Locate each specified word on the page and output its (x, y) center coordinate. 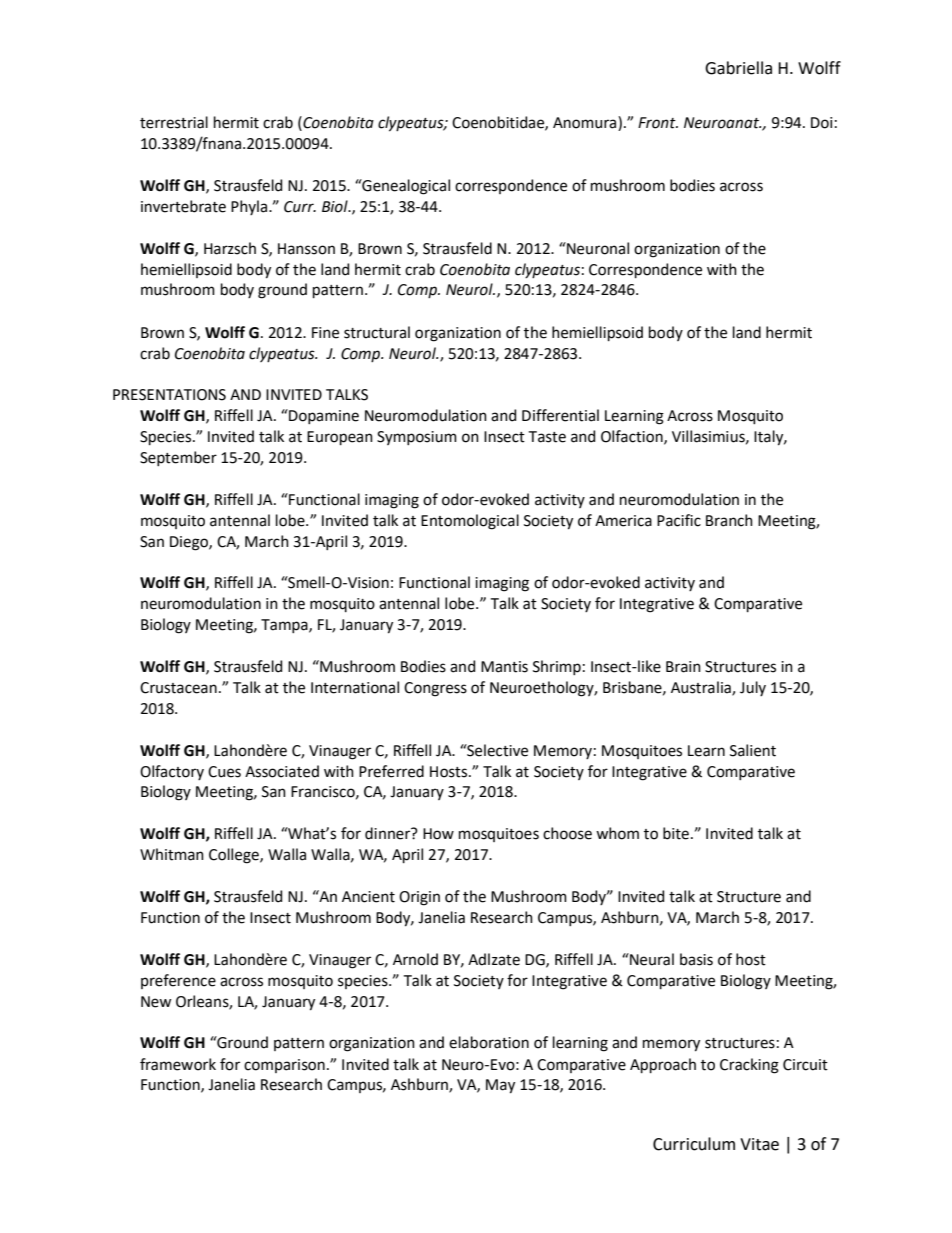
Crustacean (178, 688)
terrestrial (174, 122)
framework (178, 1064)
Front (658, 123)
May (500, 1086)
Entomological (470, 522)
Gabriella (738, 68)
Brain (683, 667)
